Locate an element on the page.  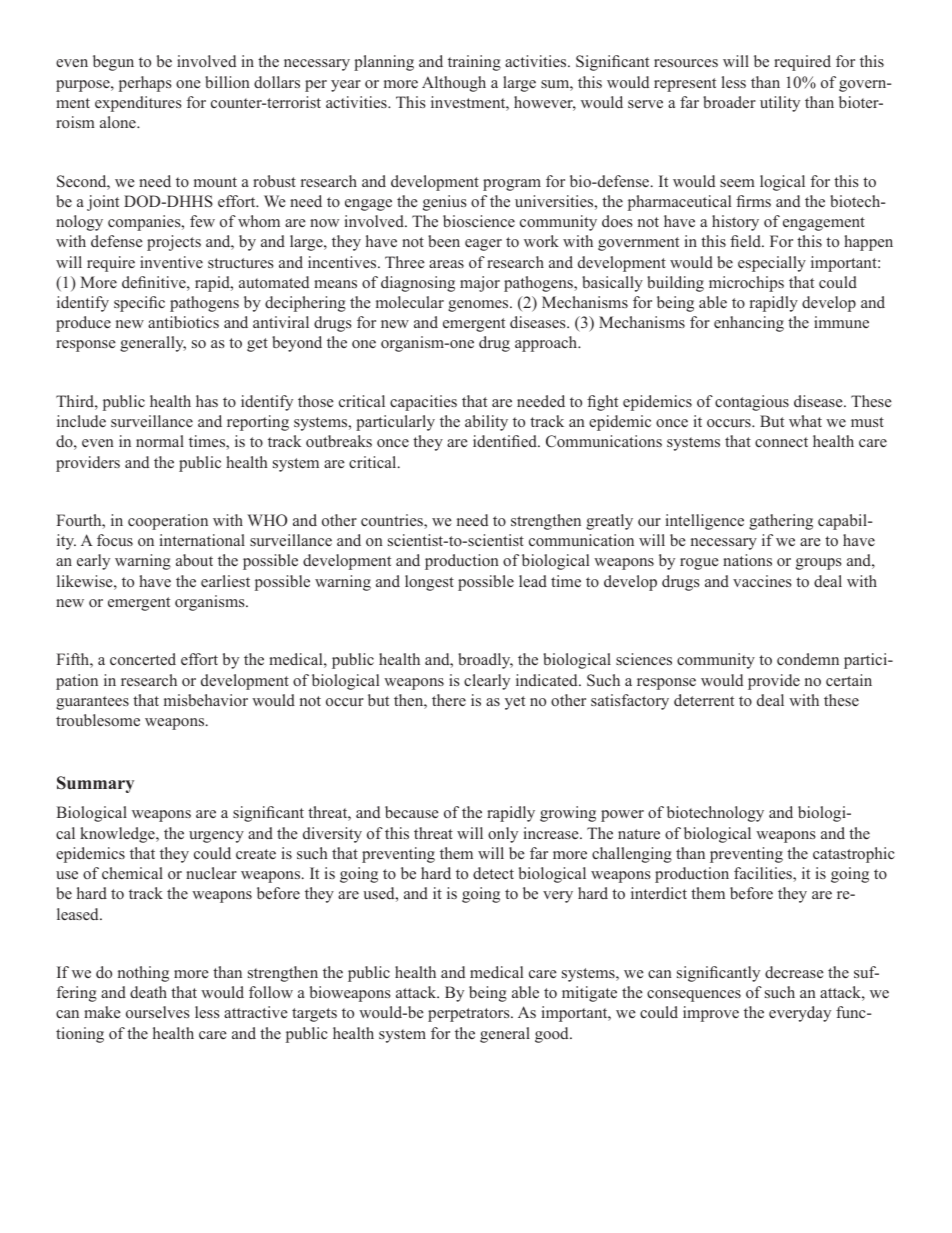
nations is located at coordinates (747, 560).
